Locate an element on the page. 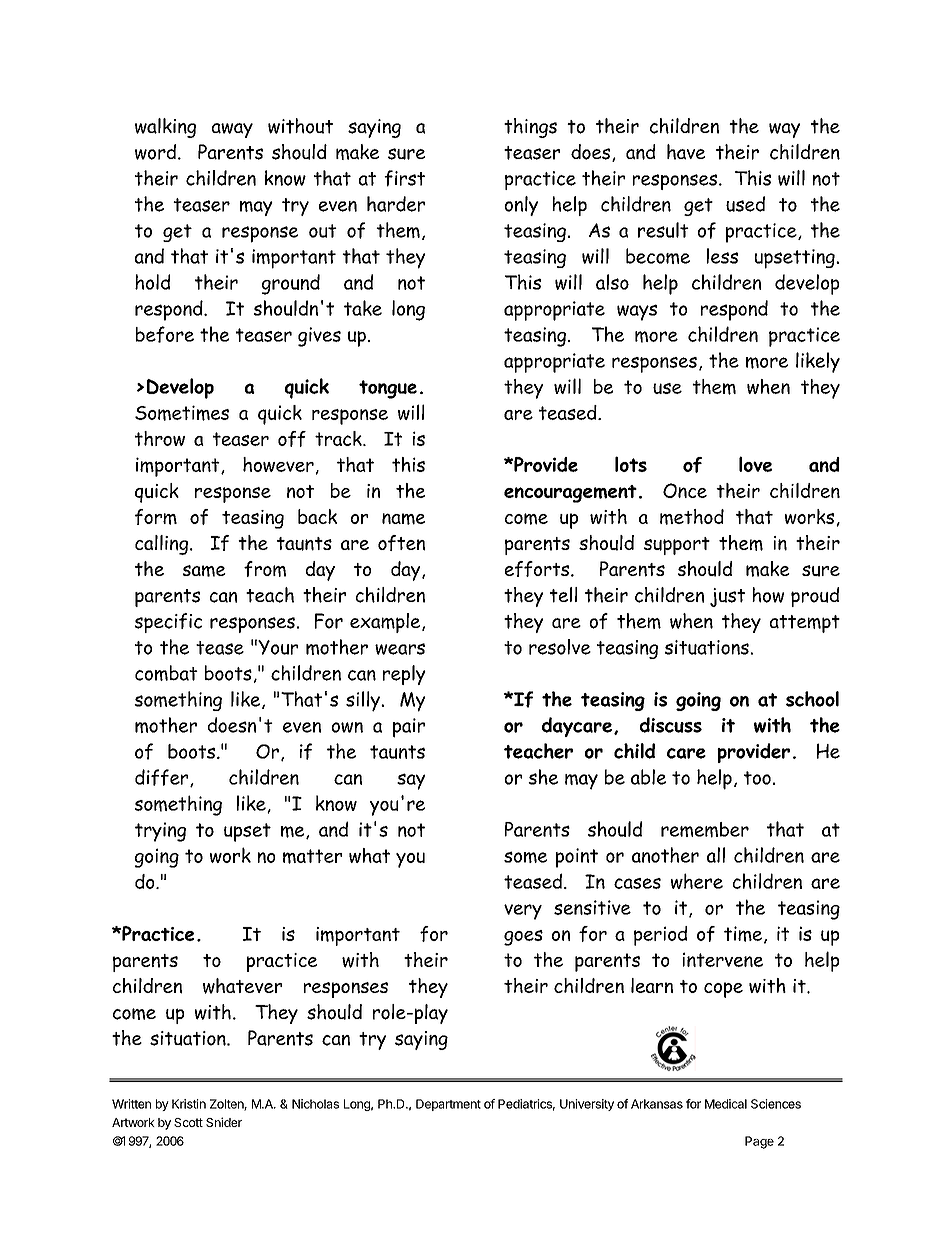  wears is located at coordinates (400, 649).
